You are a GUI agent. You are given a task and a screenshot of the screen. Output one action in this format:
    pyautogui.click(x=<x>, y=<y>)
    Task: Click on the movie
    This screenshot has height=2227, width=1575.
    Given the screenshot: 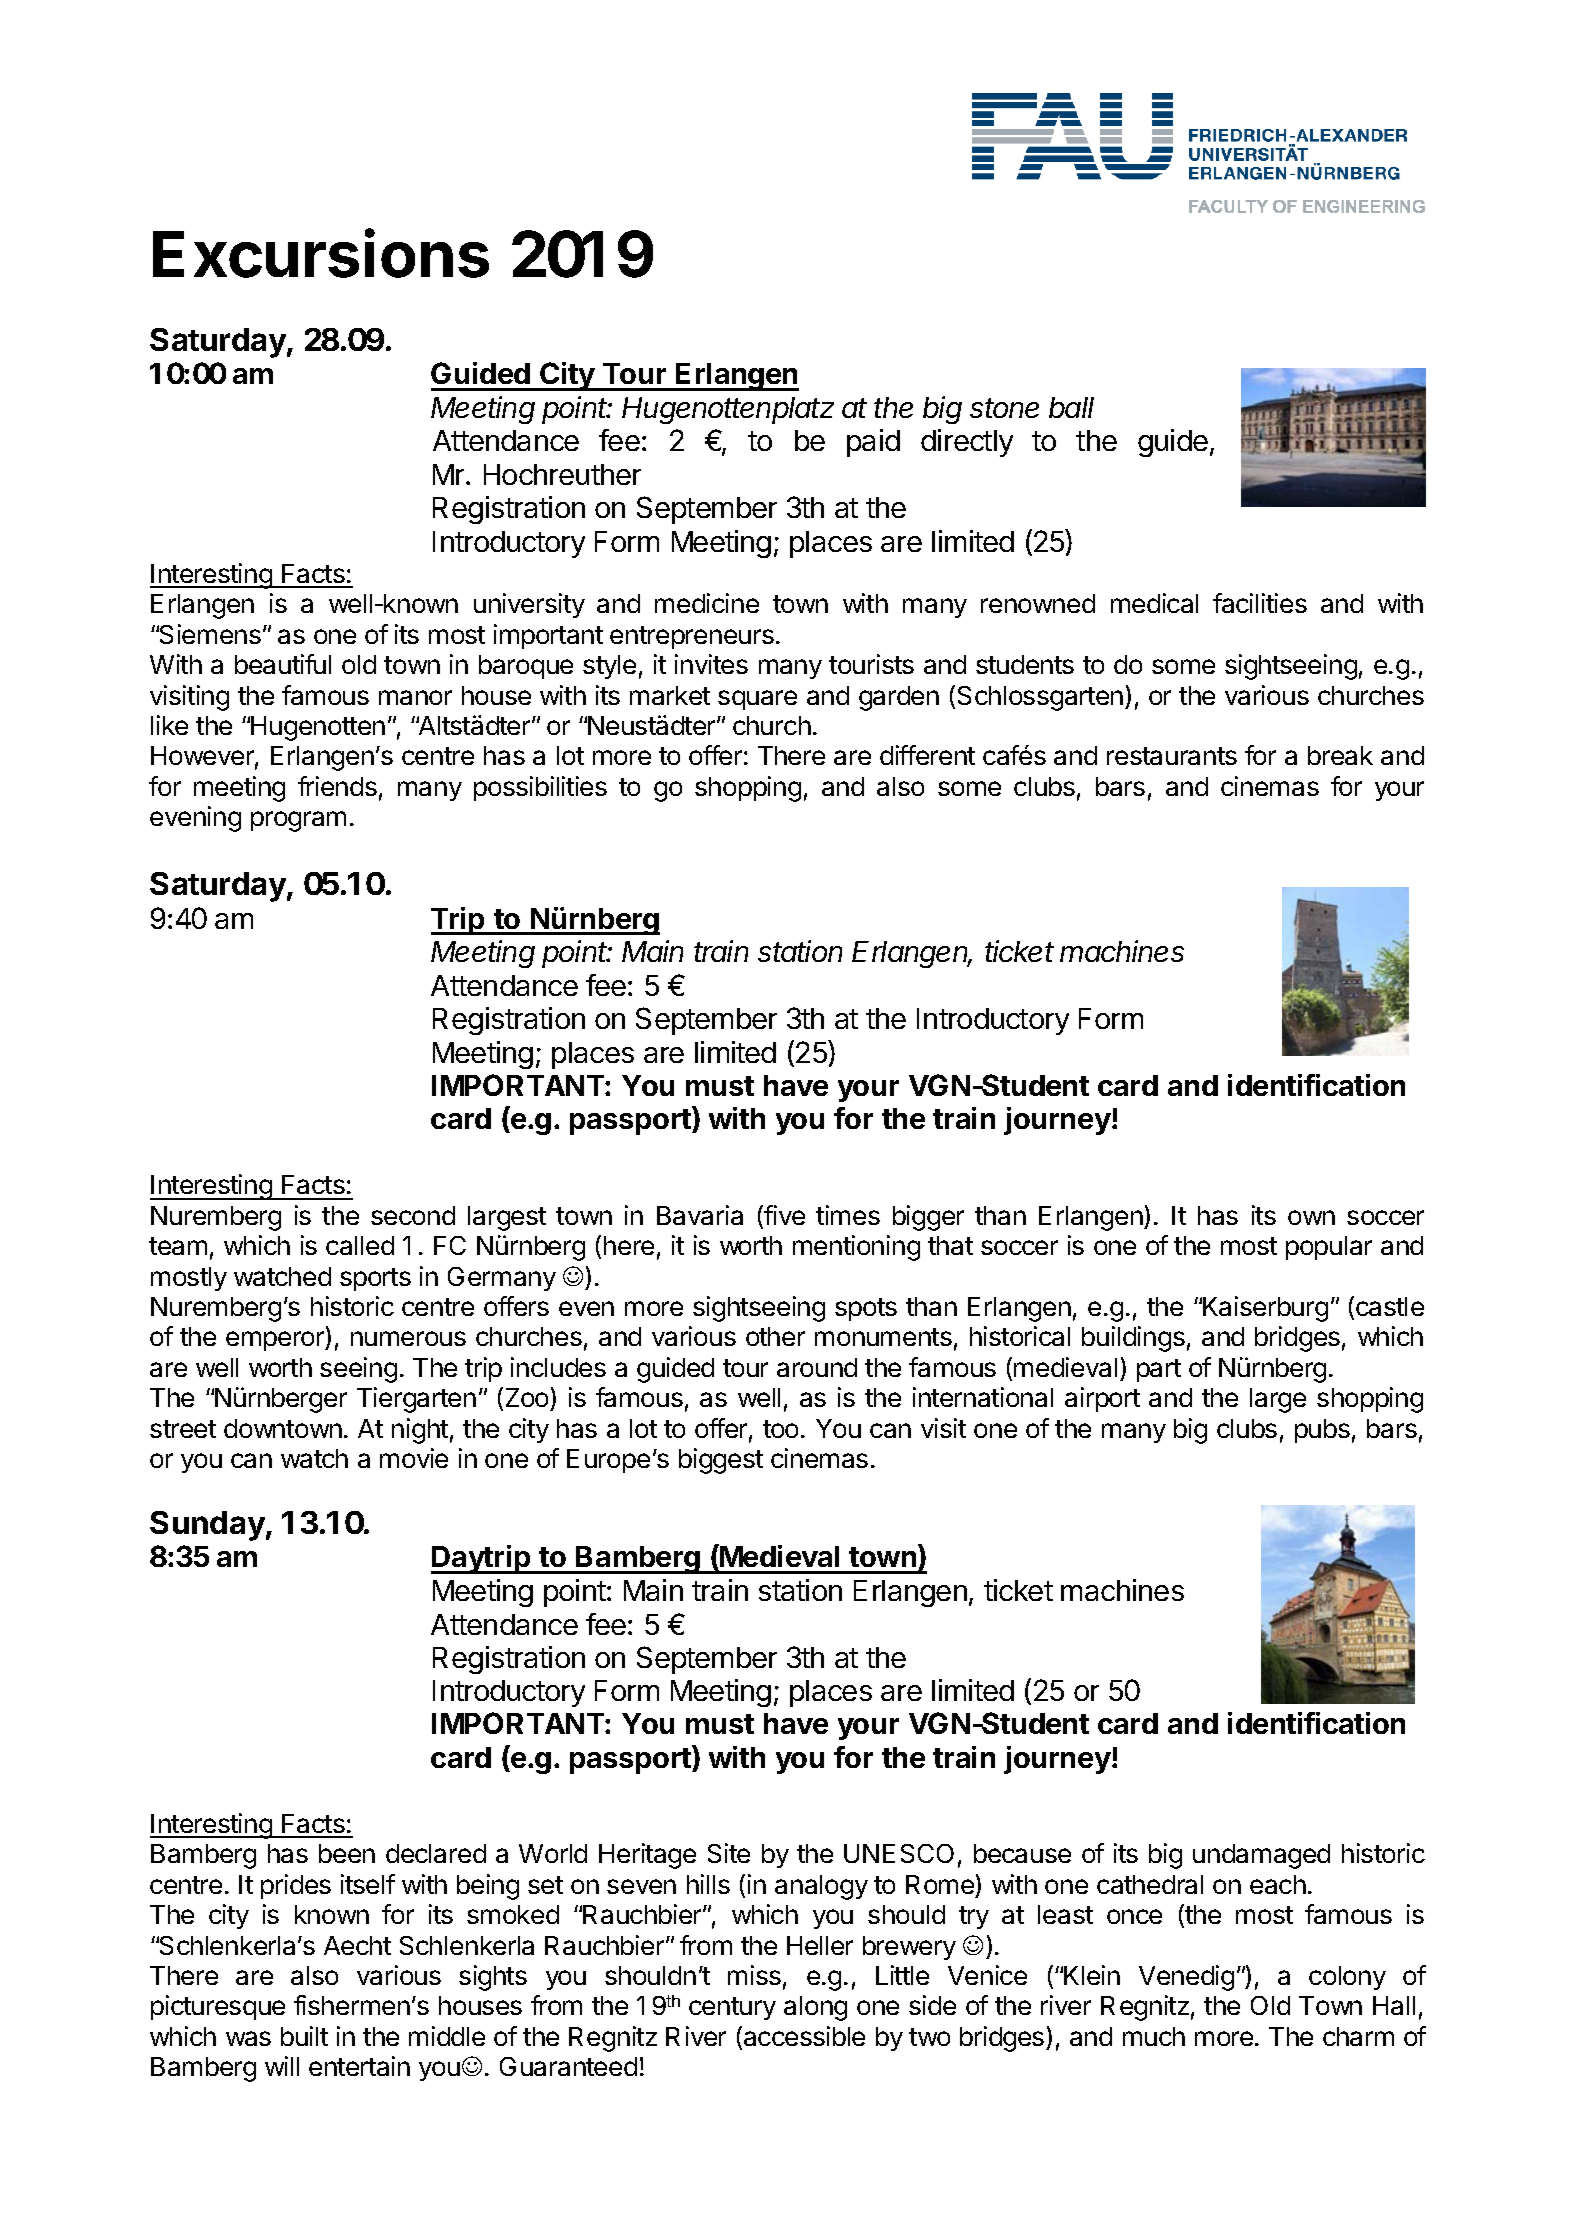 What is the action you would take?
    pyautogui.click(x=414, y=1458)
